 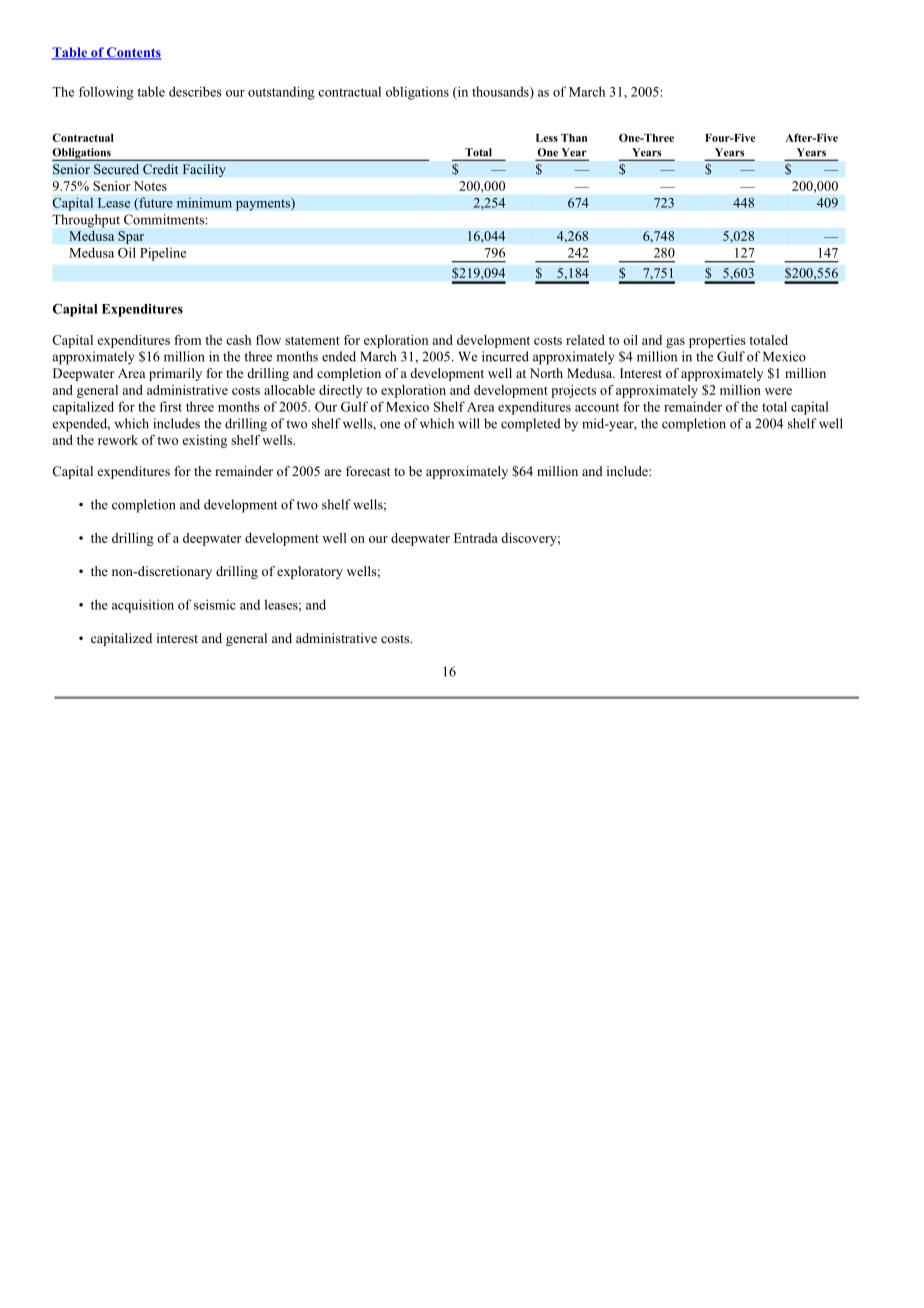 What do you see at coordinates (310, 572) in the page?
I see `exploratory` at bounding box center [310, 572].
